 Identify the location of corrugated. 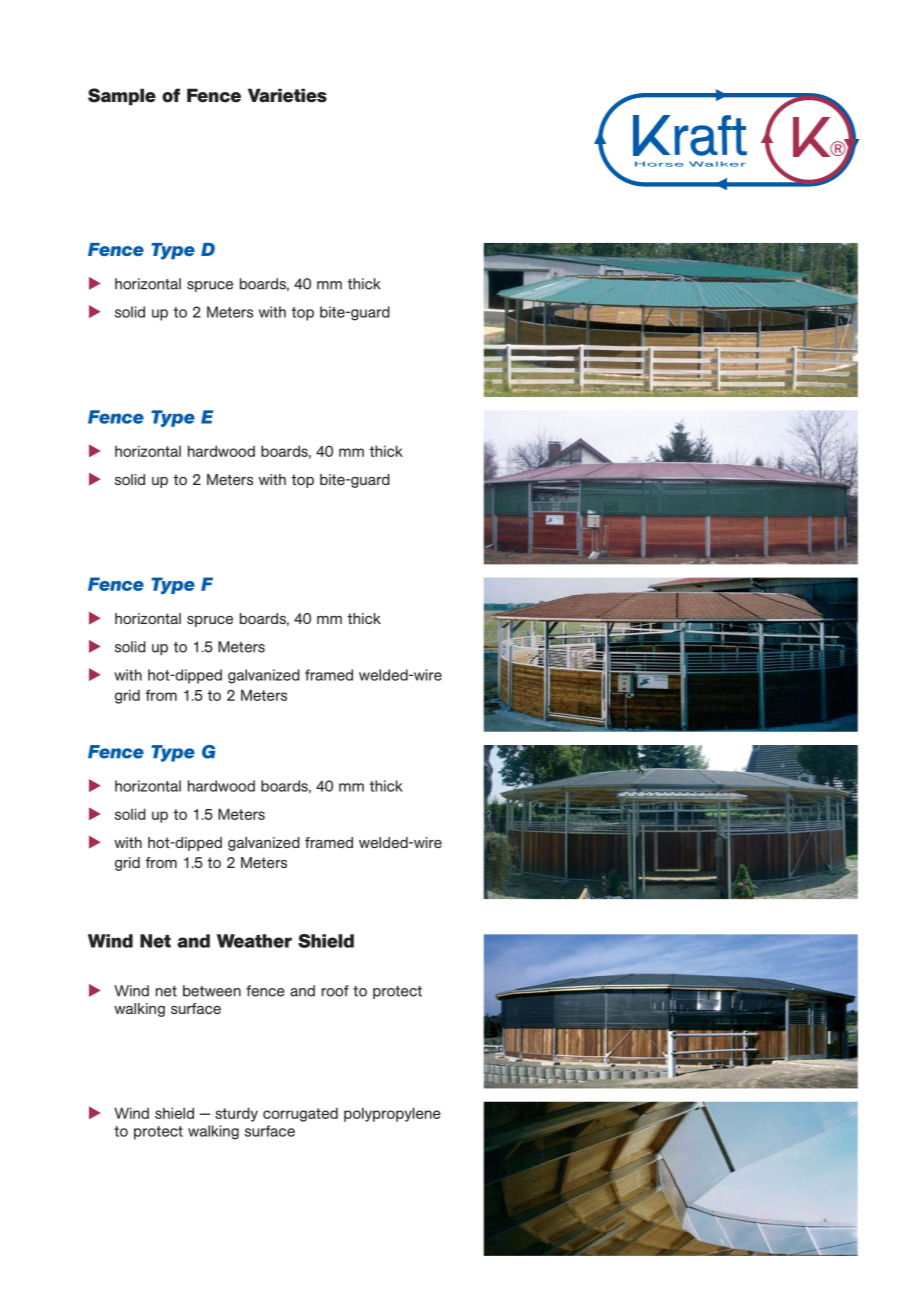
(300, 1114).
